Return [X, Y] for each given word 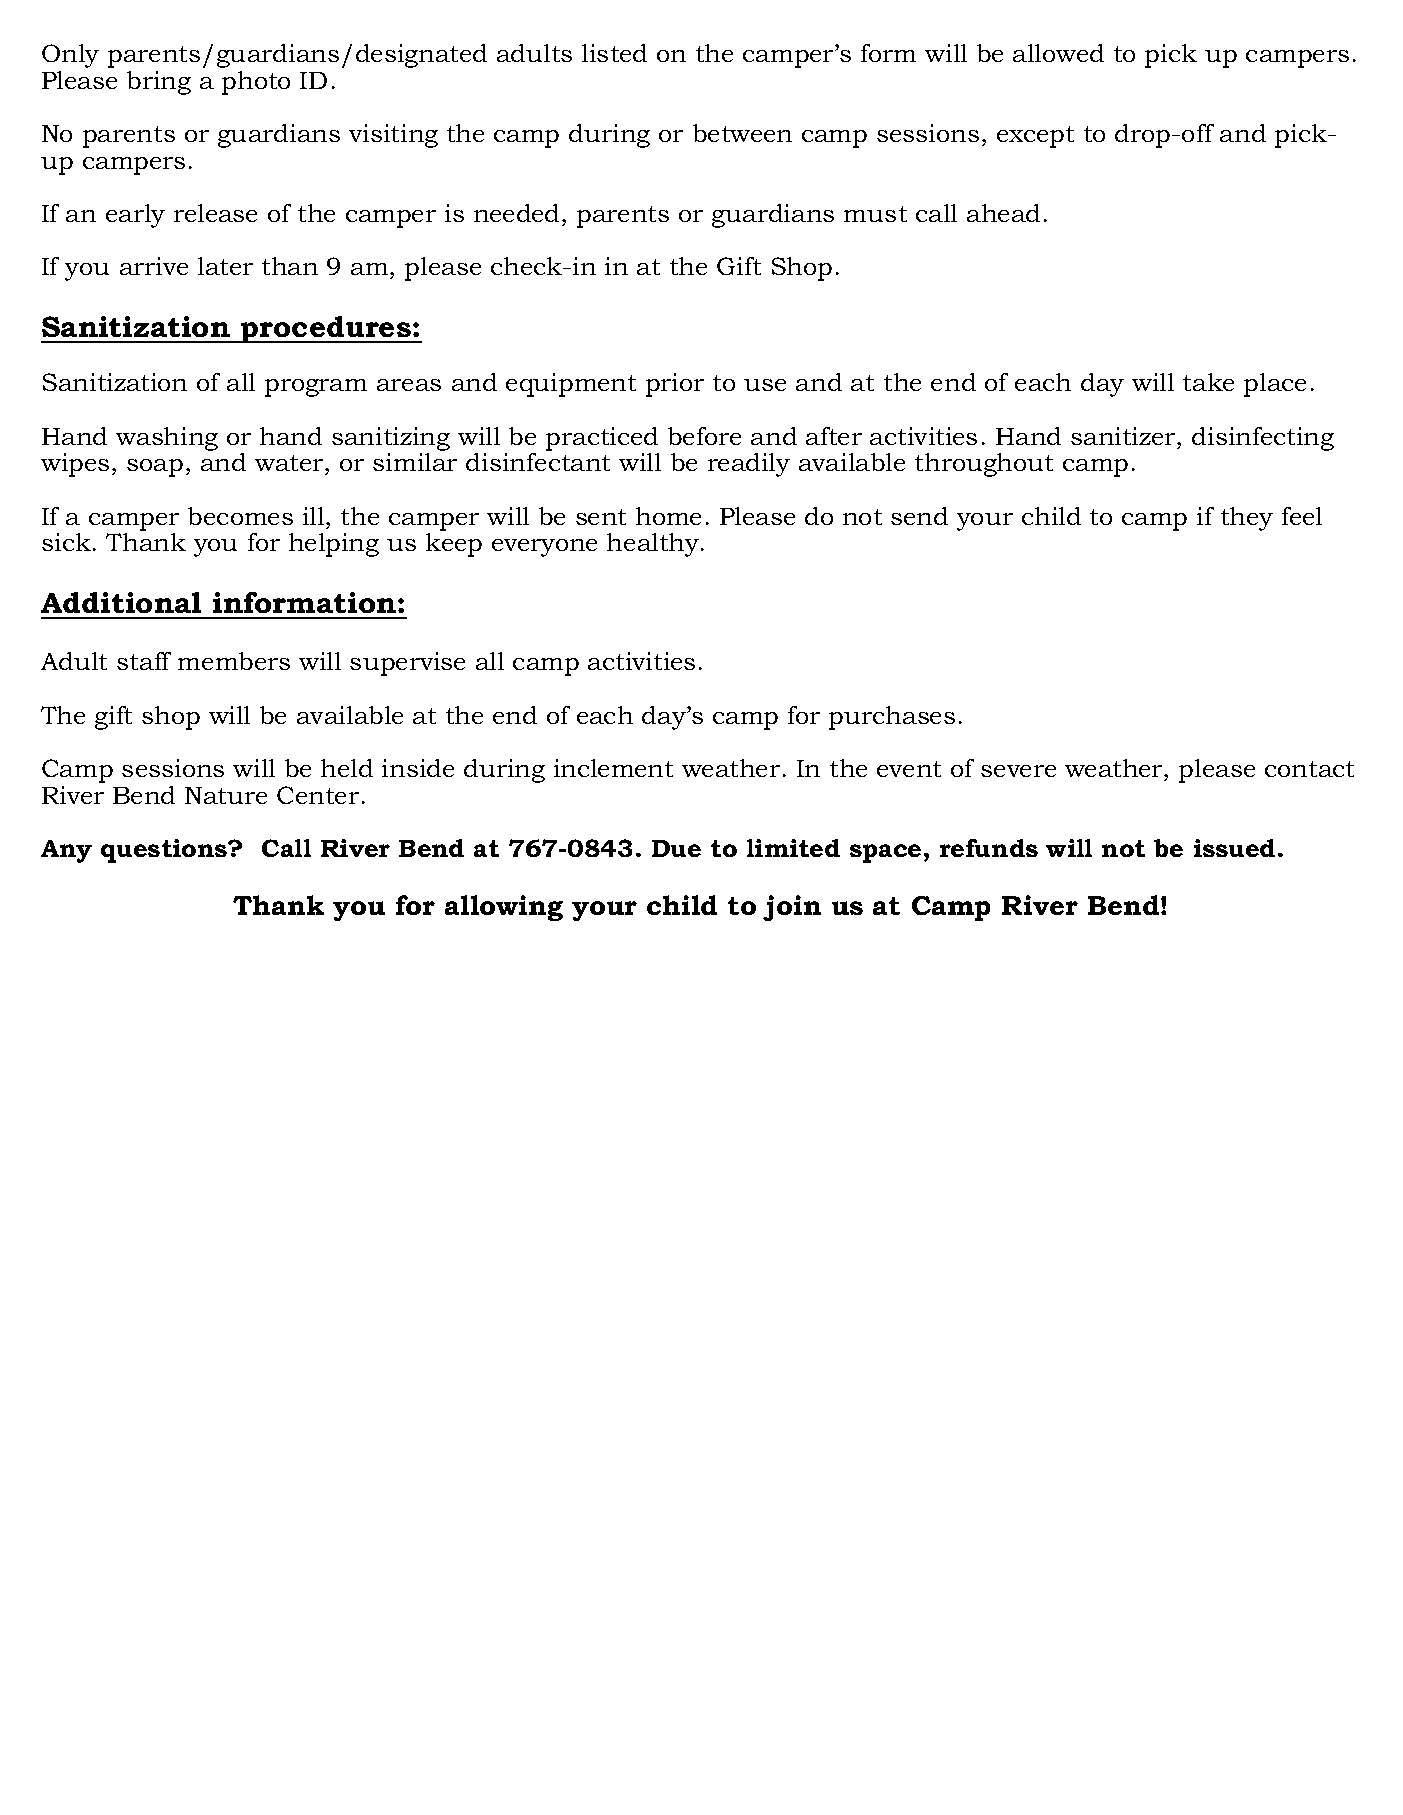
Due [676, 848]
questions [165, 851]
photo [256, 83]
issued [1234, 848]
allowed [1058, 53]
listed [614, 53]
